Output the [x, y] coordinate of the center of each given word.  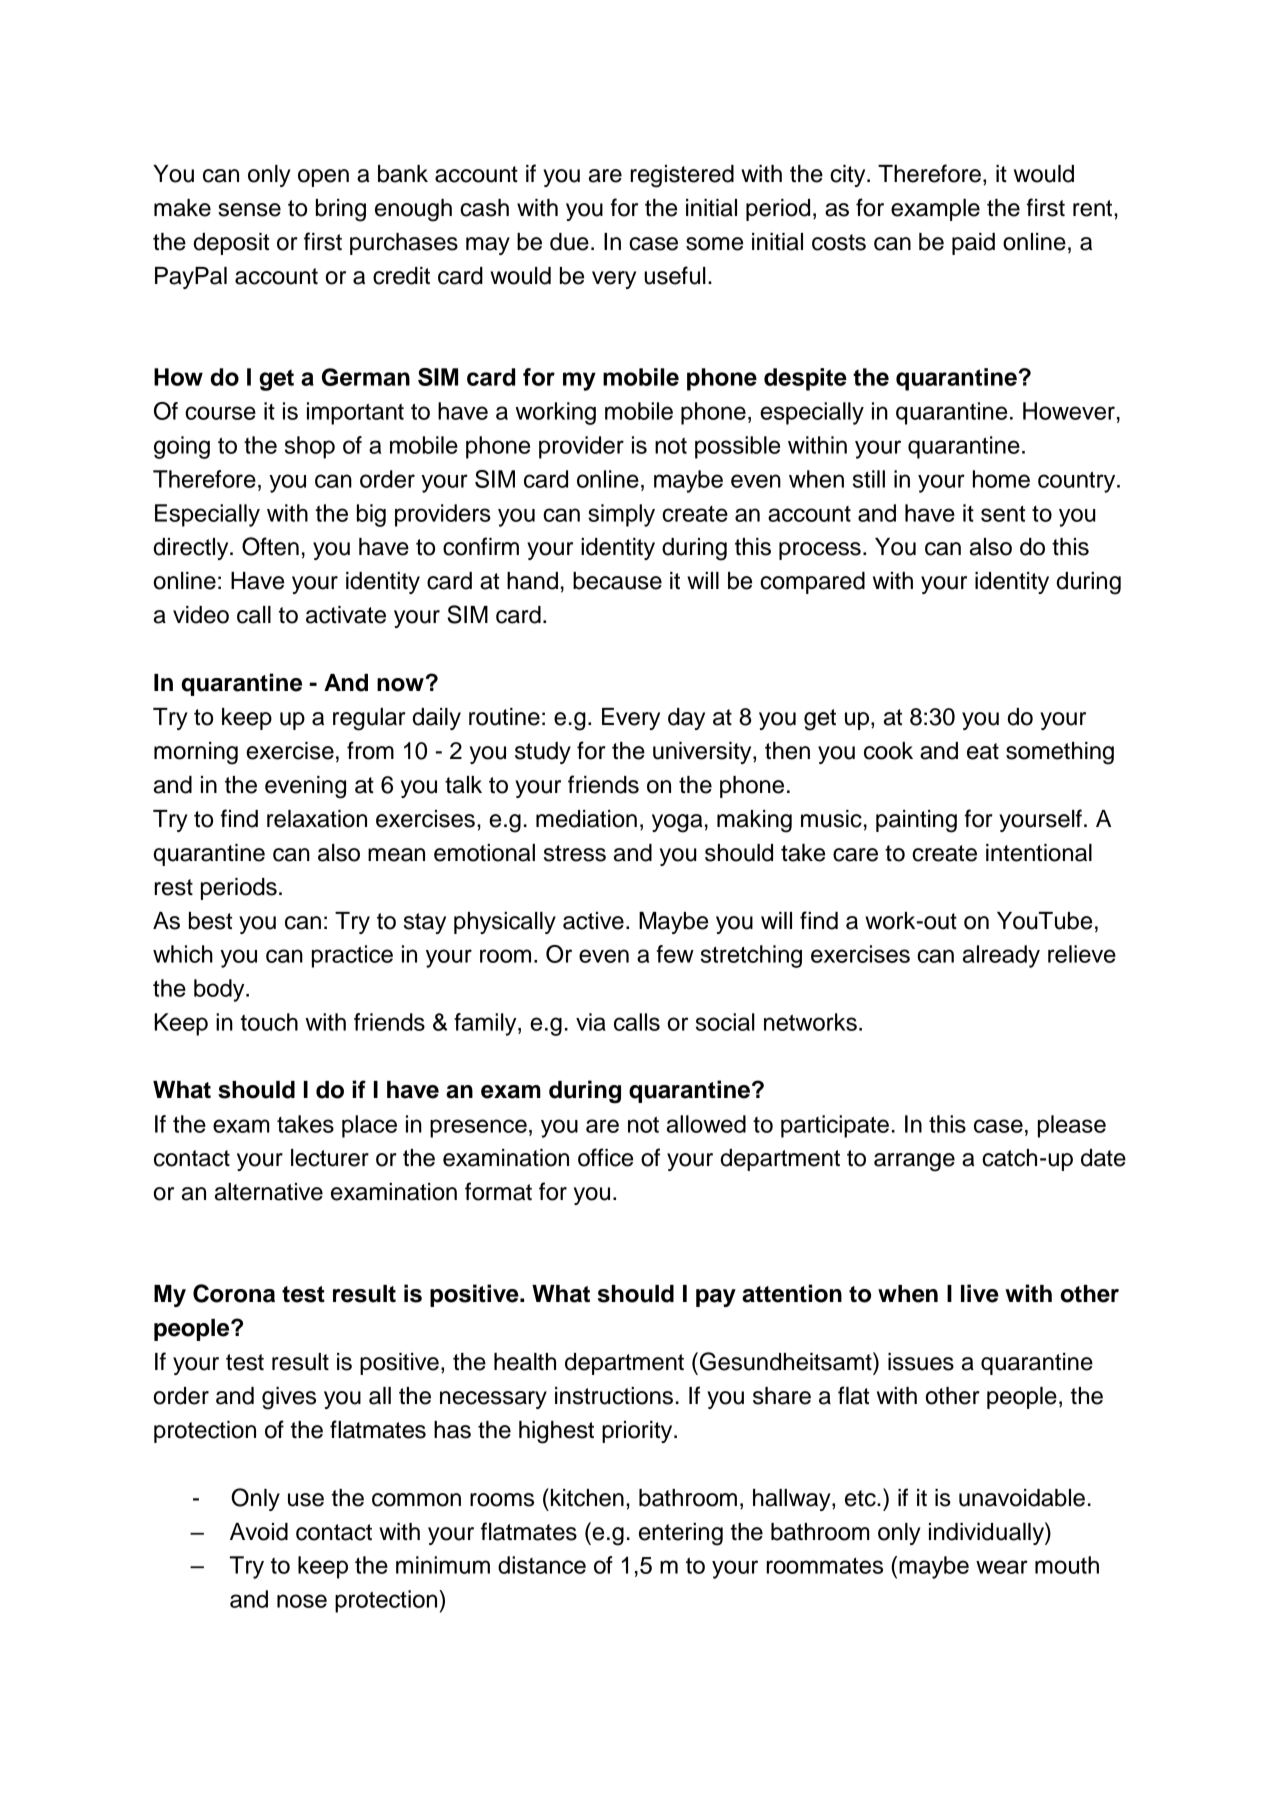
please [1072, 1126]
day [686, 719]
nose [302, 1601]
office [605, 1157]
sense [249, 210]
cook [888, 751]
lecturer [330, 1158]
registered [682, 176]
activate [346, 615]
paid [973, 244]
